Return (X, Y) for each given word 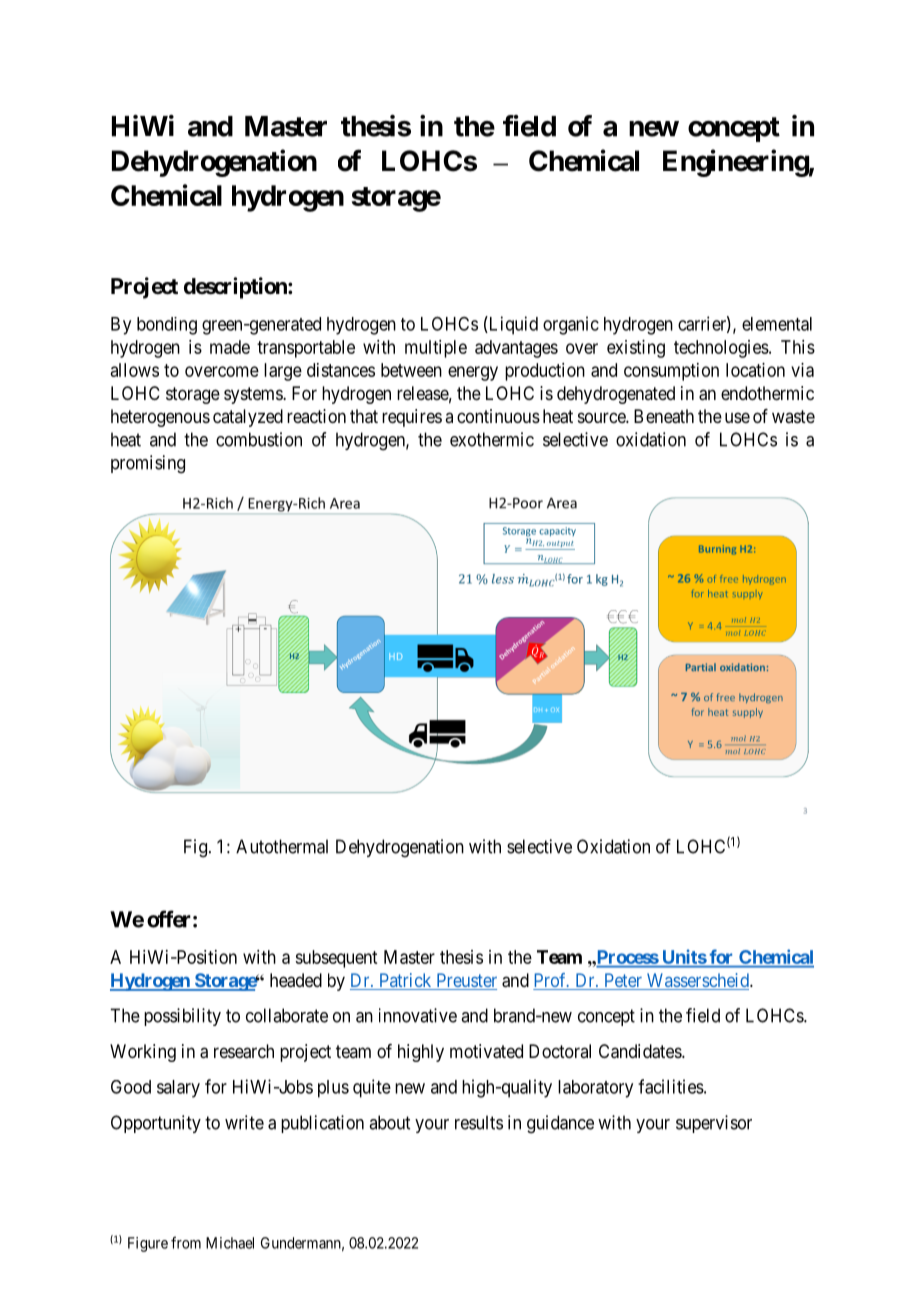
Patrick (405, 981)
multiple (436, 349)
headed (296, 980)
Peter (623, 981)
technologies (721, 349)
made (230, 347)
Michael (230, 1243)
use (737, 417)
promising (148, 464)
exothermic (492, 439)
